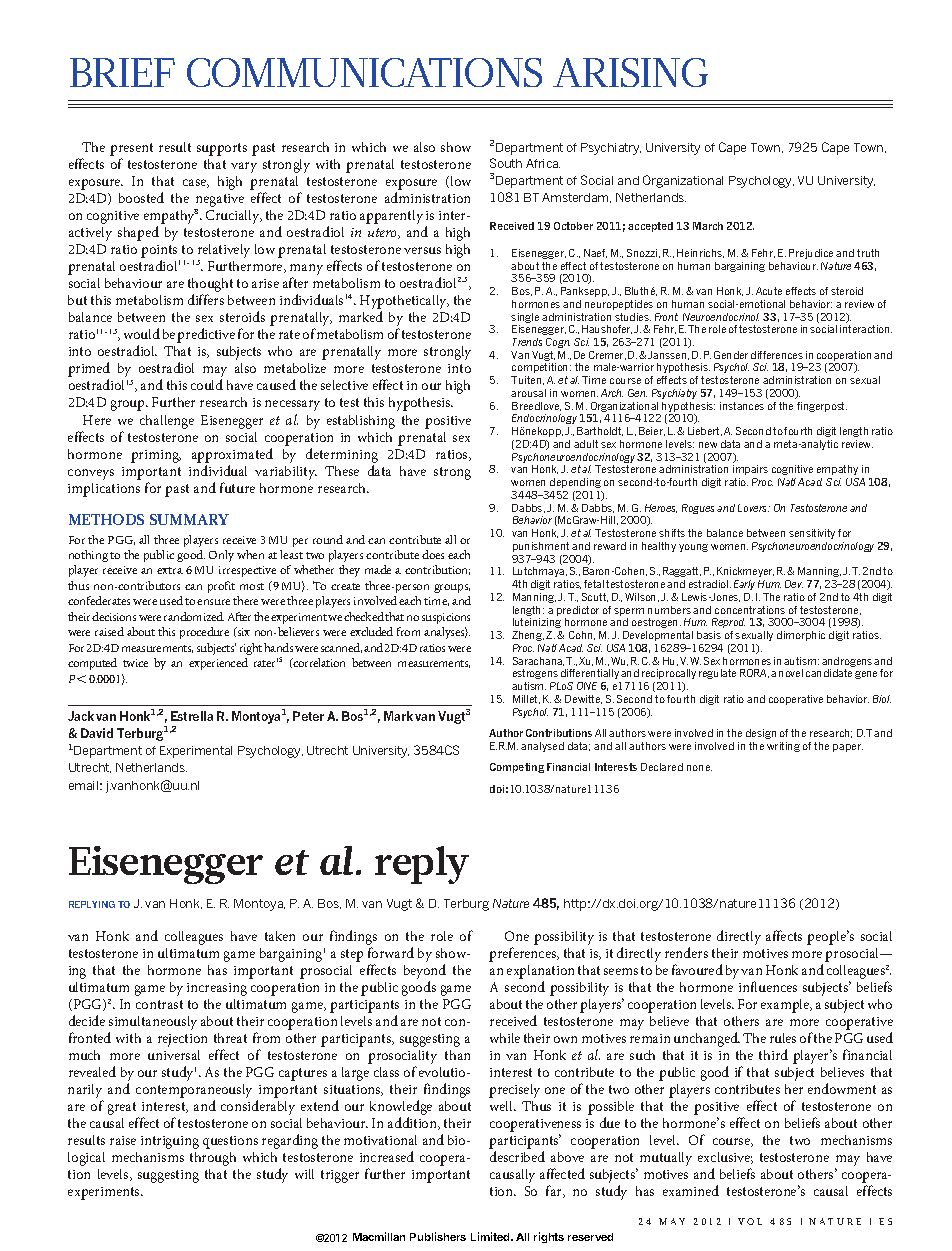 The image size is (952, 1251). I want to click on depending, so click(576, 485).
